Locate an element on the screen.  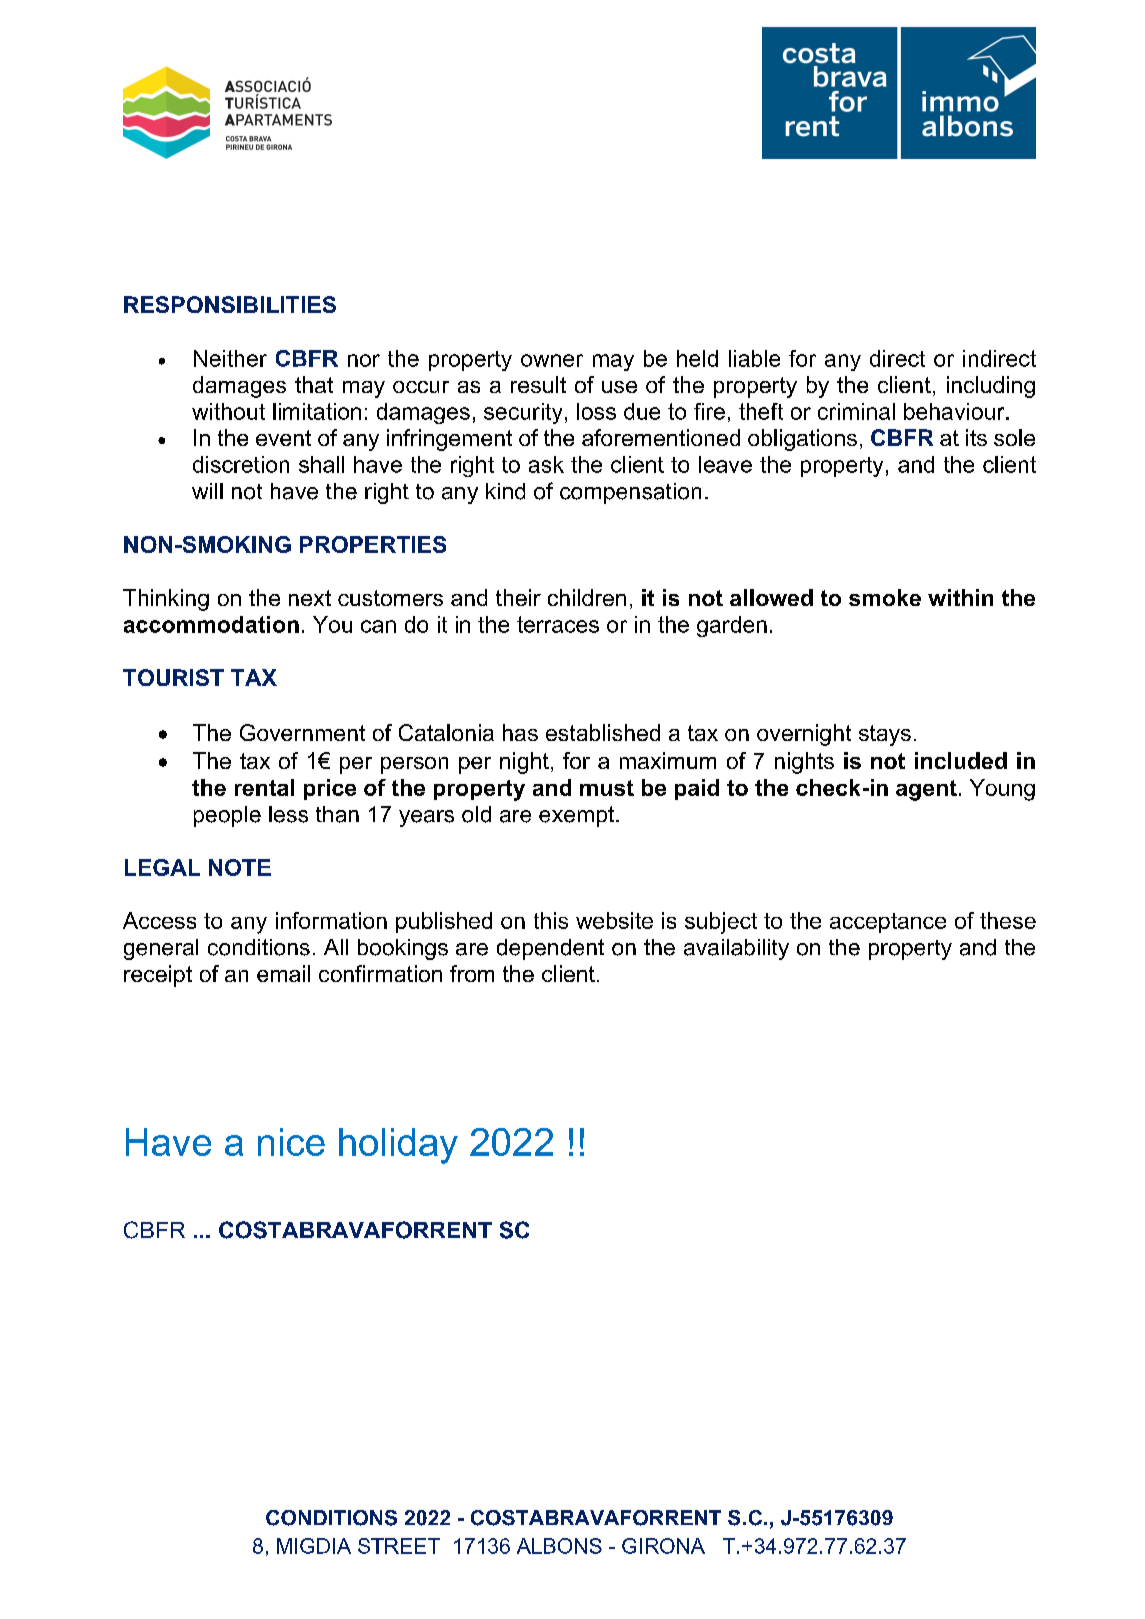
including is located at coordinates (991, 387).
